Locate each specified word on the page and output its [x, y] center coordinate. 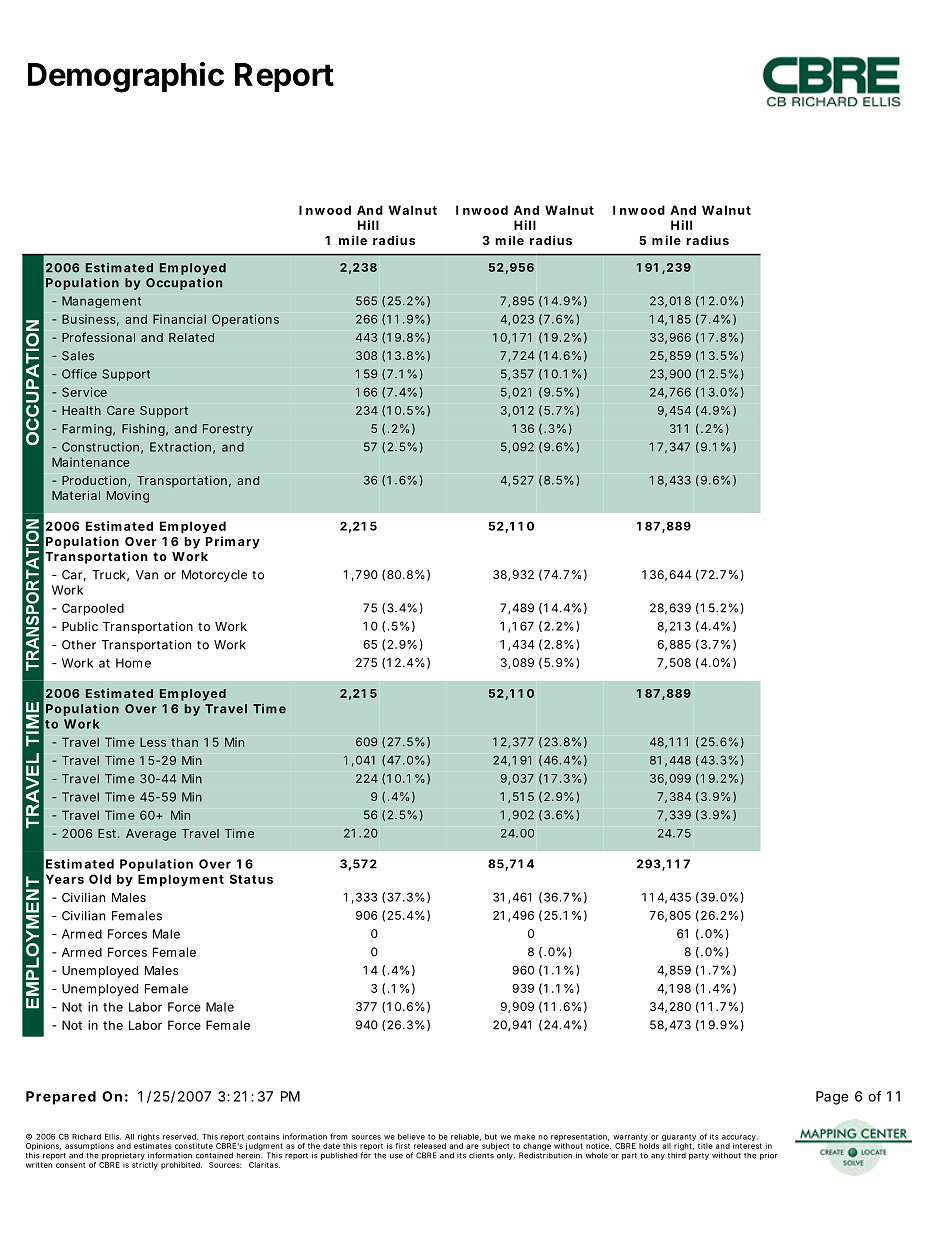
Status [251, 879]
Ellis [113, 1137]
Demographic [126, 77]
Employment [181, 880]
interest [747, 1146]
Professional [98, 337]
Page [832, 1098]
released [430, 1146]
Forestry [228, 430]
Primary [233, 542]
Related [191, 337]
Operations [245, 320]
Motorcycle [214, 576]
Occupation [184, 284]
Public [80, 626]
